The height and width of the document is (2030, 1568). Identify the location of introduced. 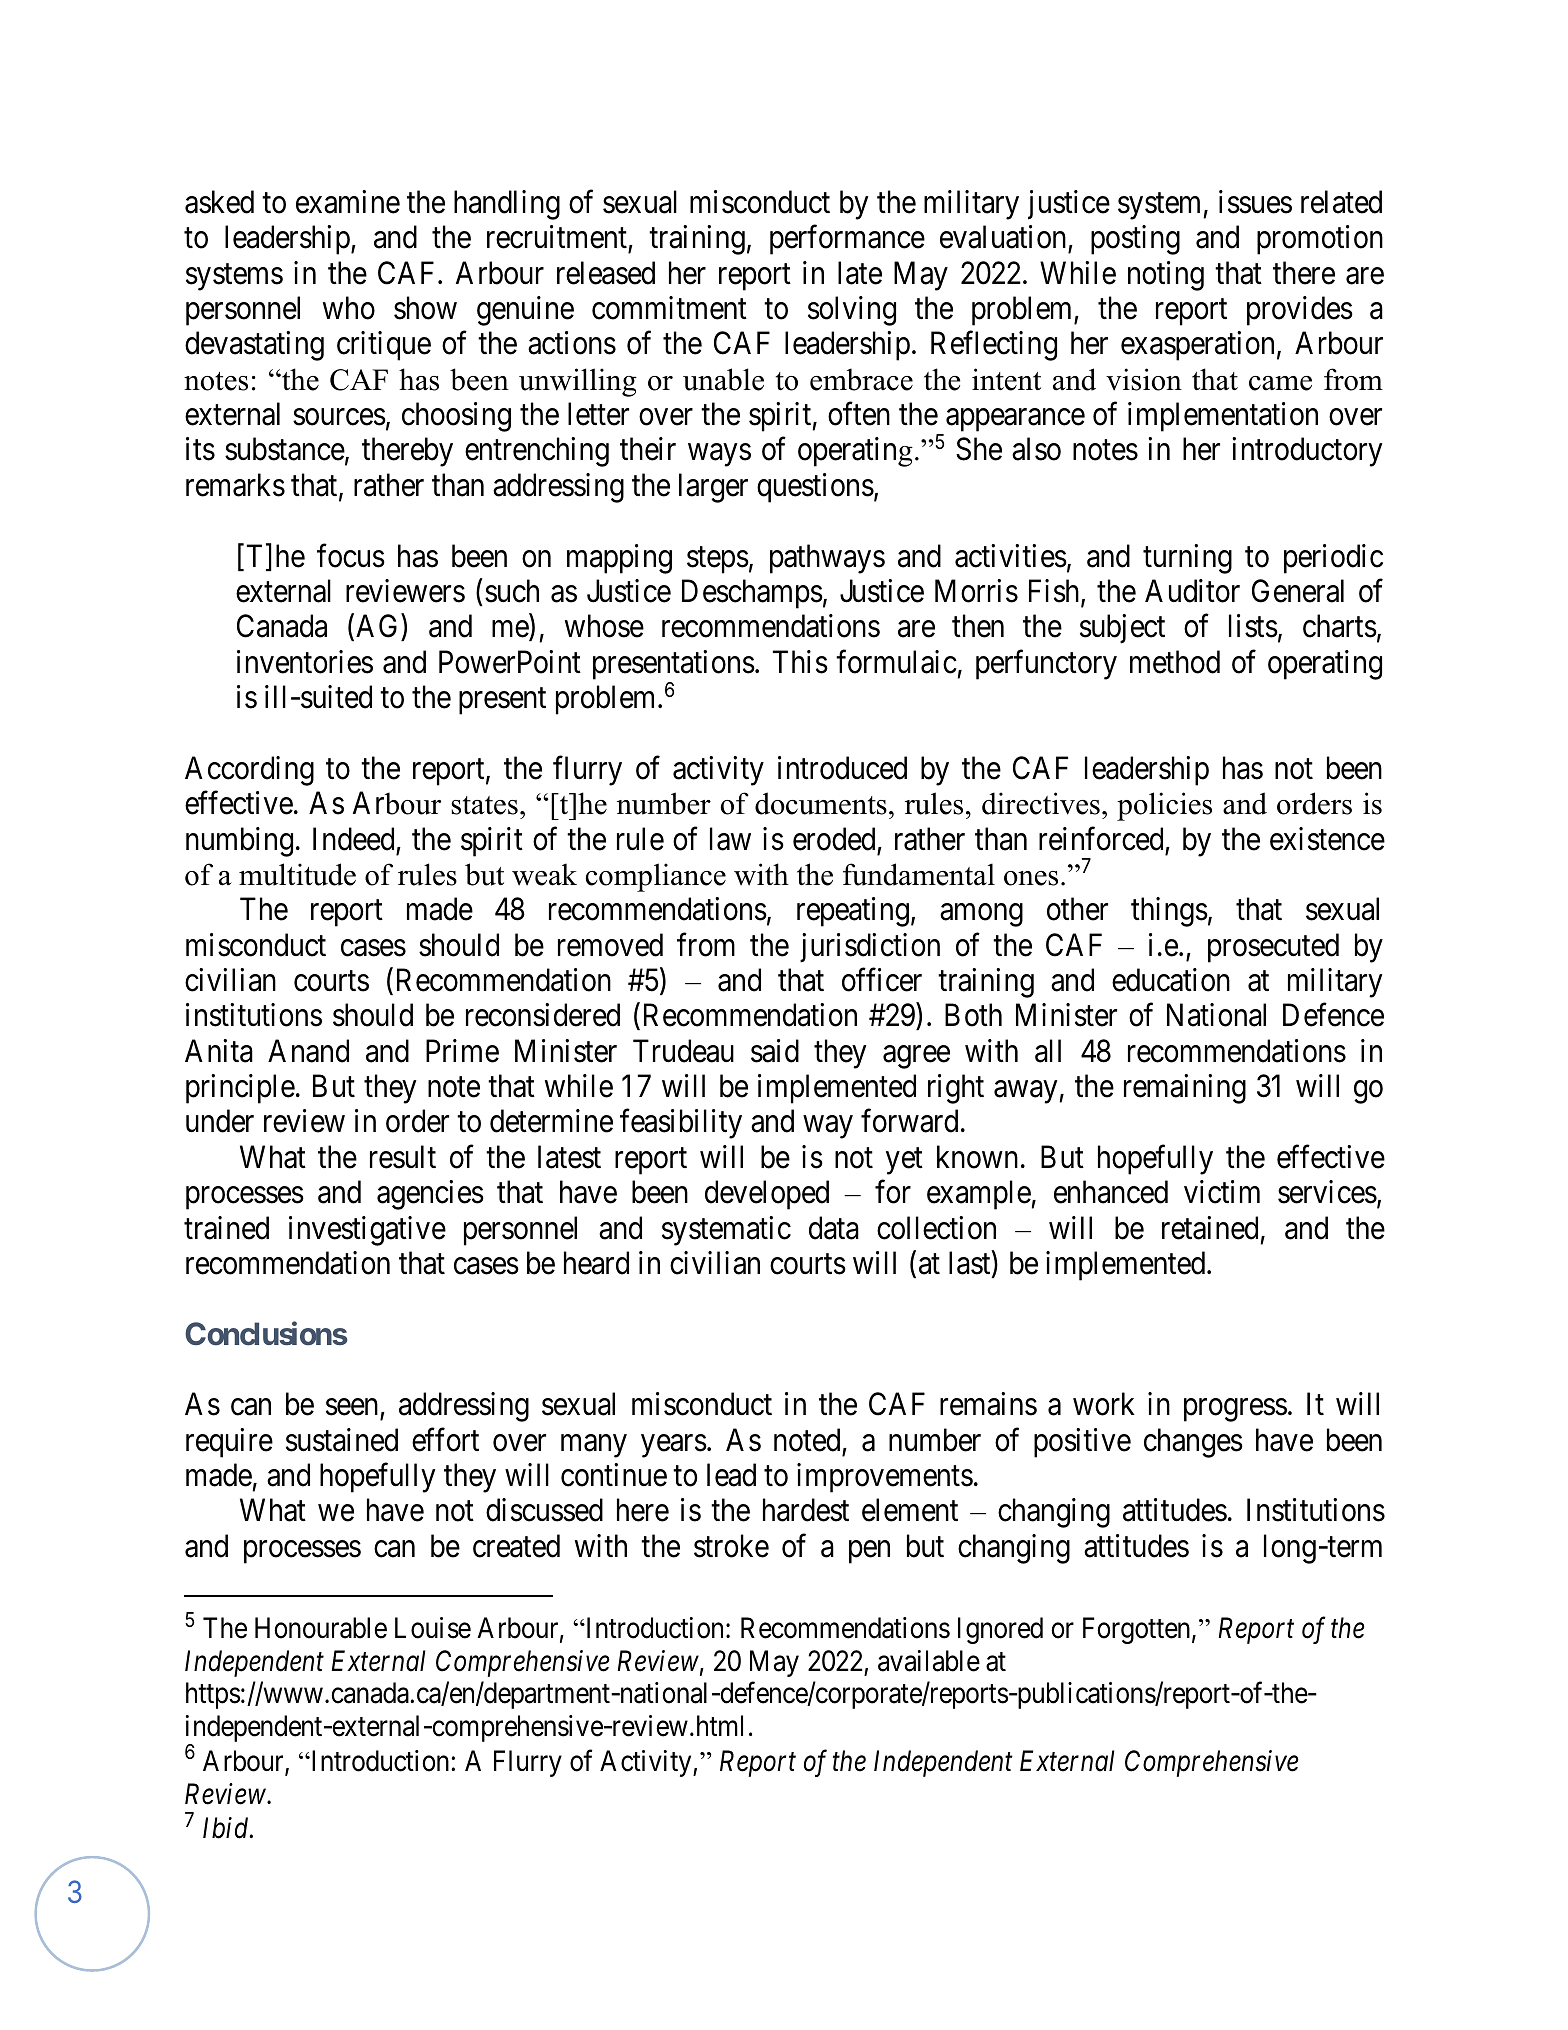
(842, 768).
